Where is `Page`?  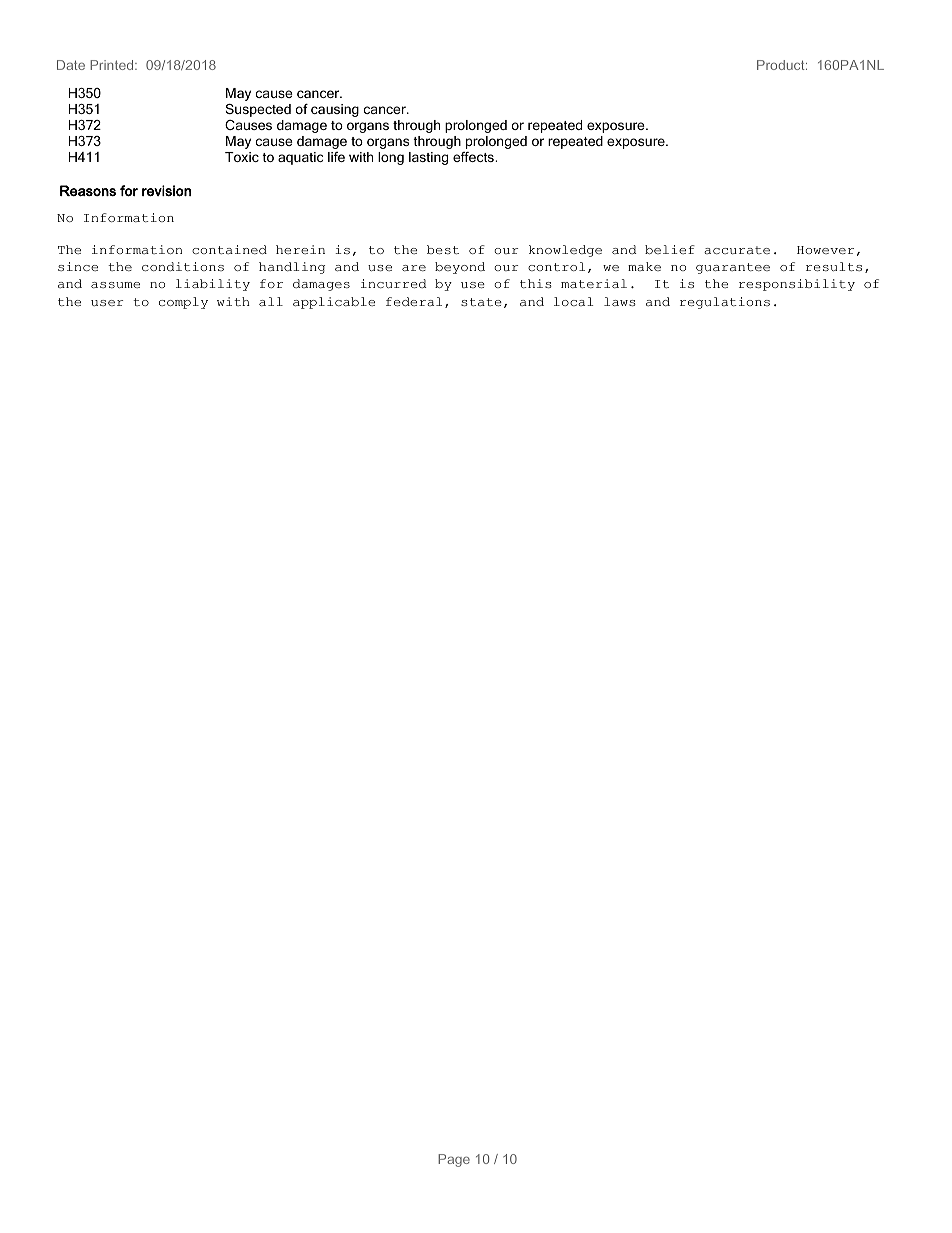
Page is located at coordinates (454, 1160).
